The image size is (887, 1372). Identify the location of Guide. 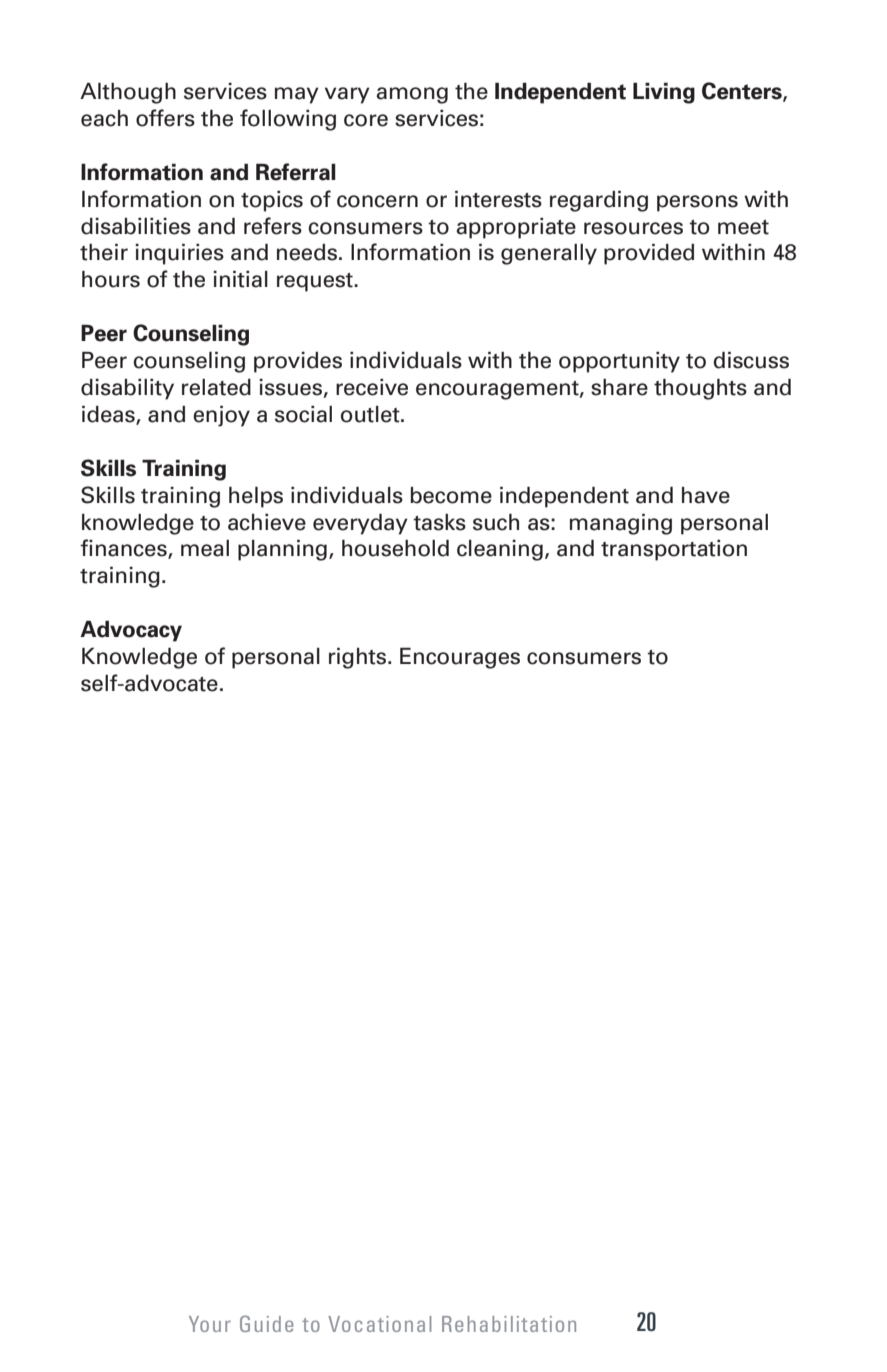
(266, 1323).
